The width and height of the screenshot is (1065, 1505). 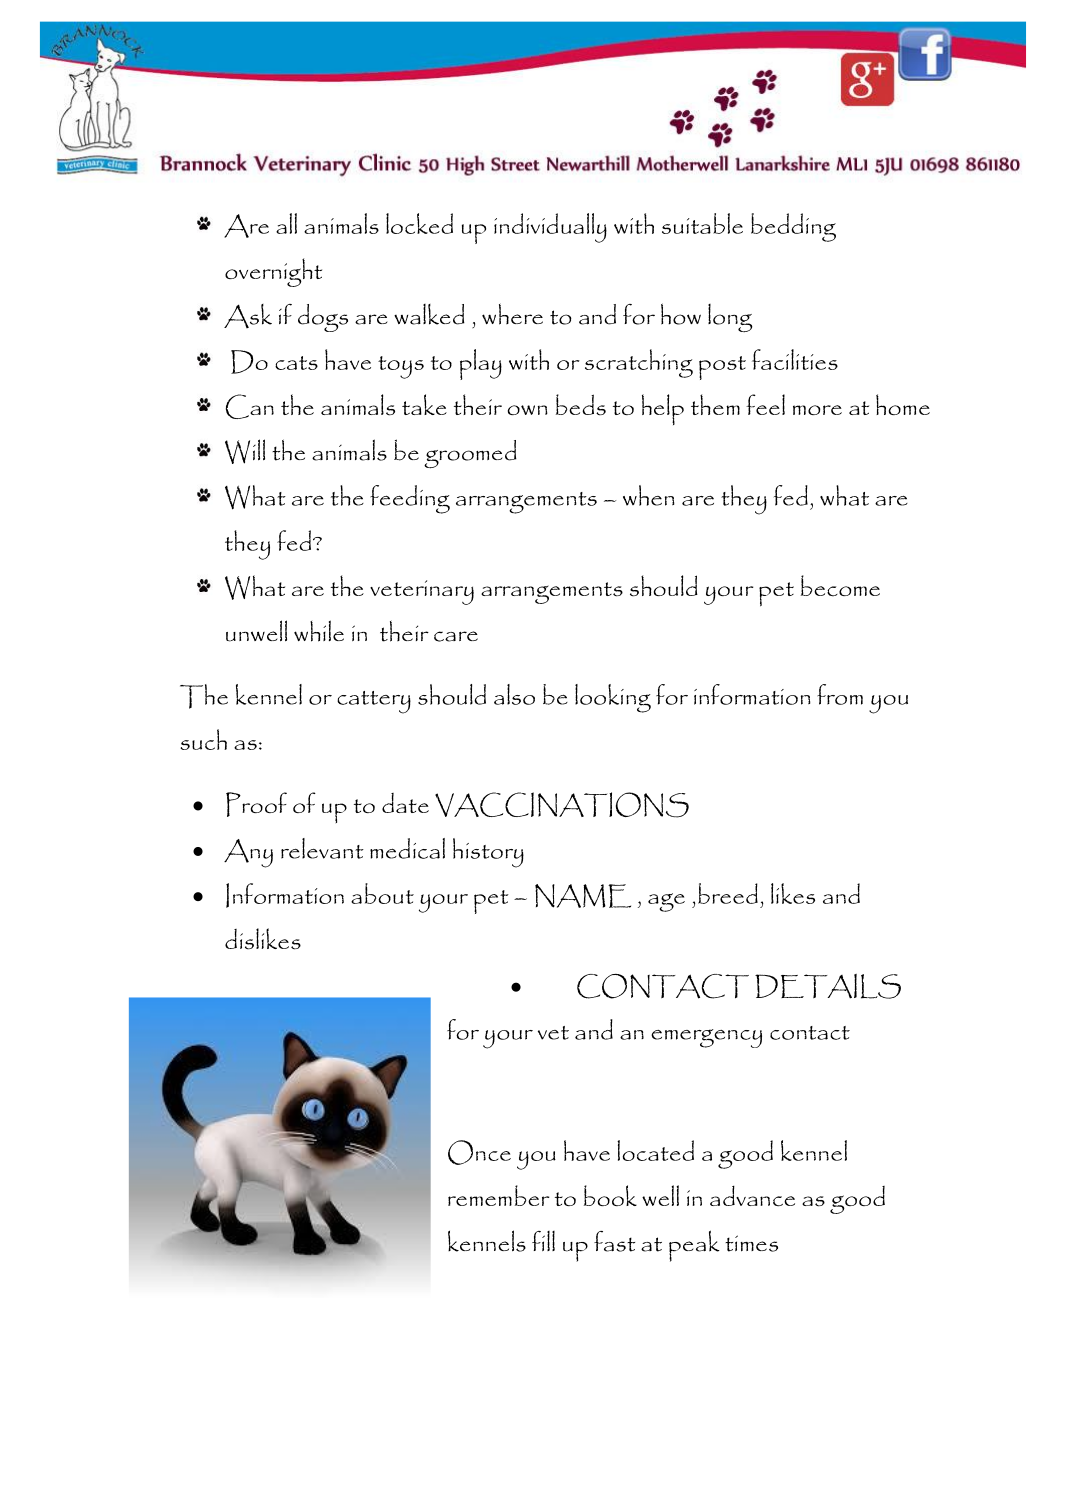 What do you see at coordinates (543, 1241) in the screenshot?
I see `fill` at bounding box center [543, 1241].
